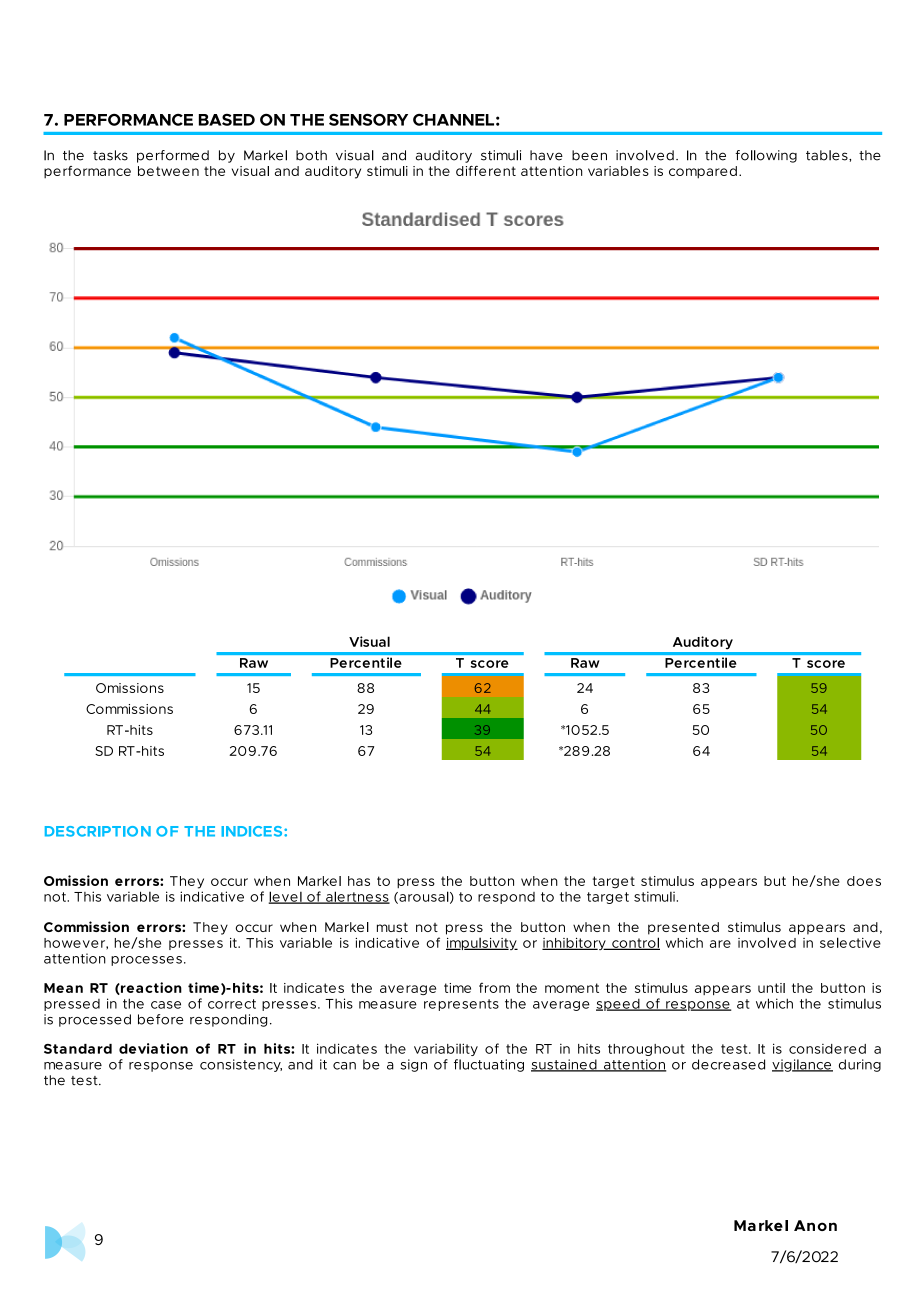  I want to click on consistency, so click(241, 1065).
